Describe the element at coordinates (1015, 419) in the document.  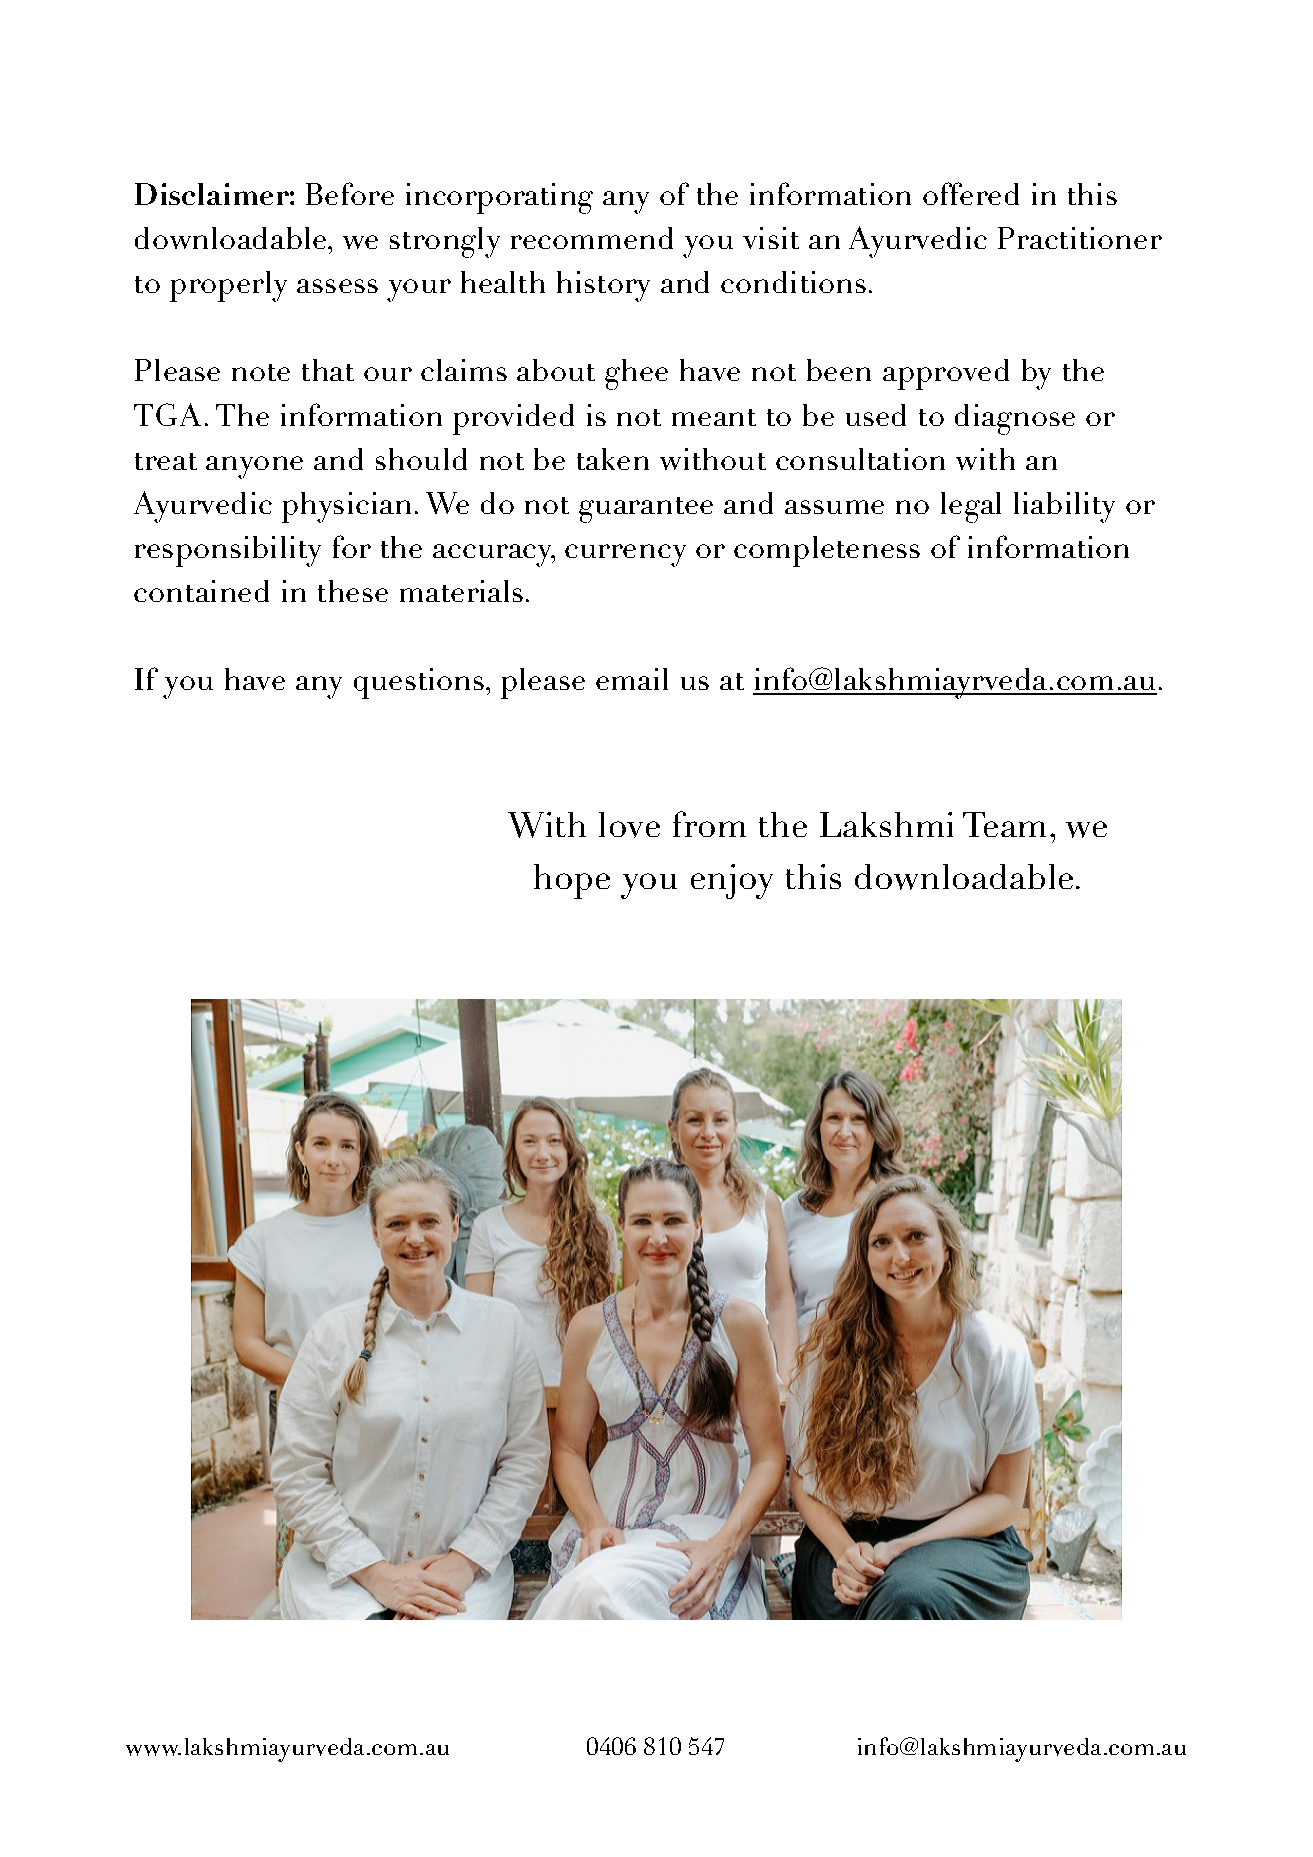
I see `diagnose` at that location.
